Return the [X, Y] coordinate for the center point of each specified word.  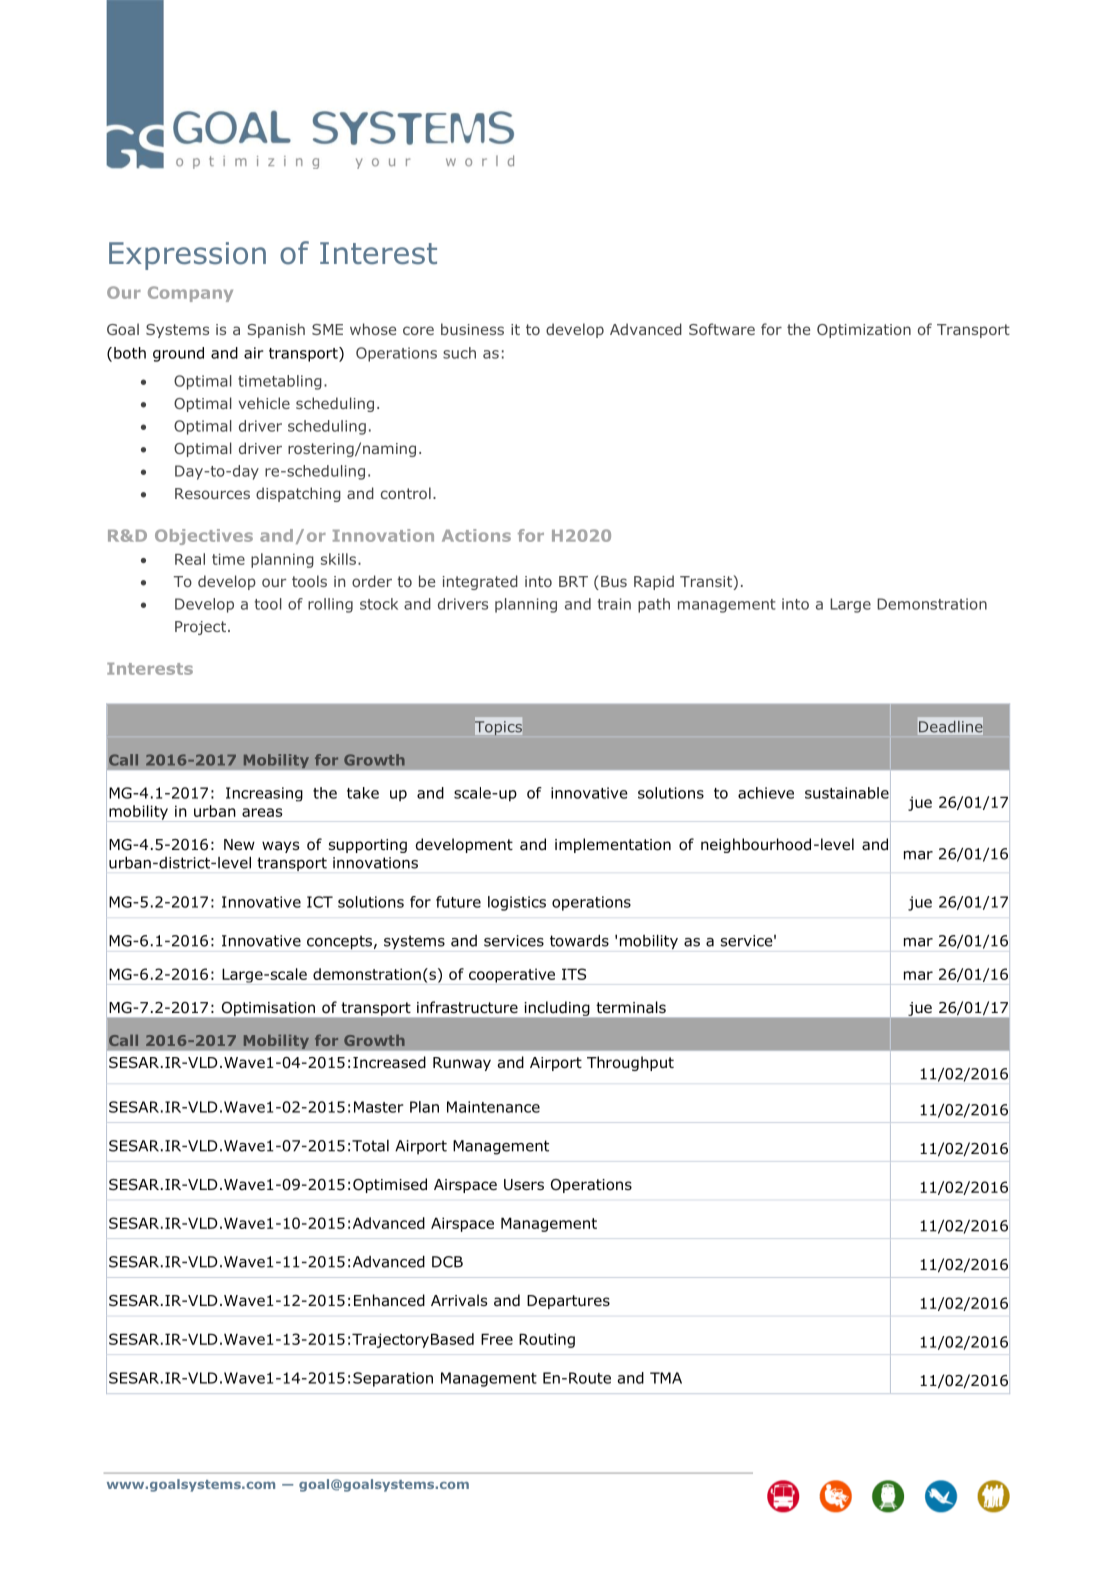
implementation [613, 845]
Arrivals [459, 1300]
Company [190, 294]
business [472, 329]
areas [262, 812]
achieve [766, 793]
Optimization [864, 331]
